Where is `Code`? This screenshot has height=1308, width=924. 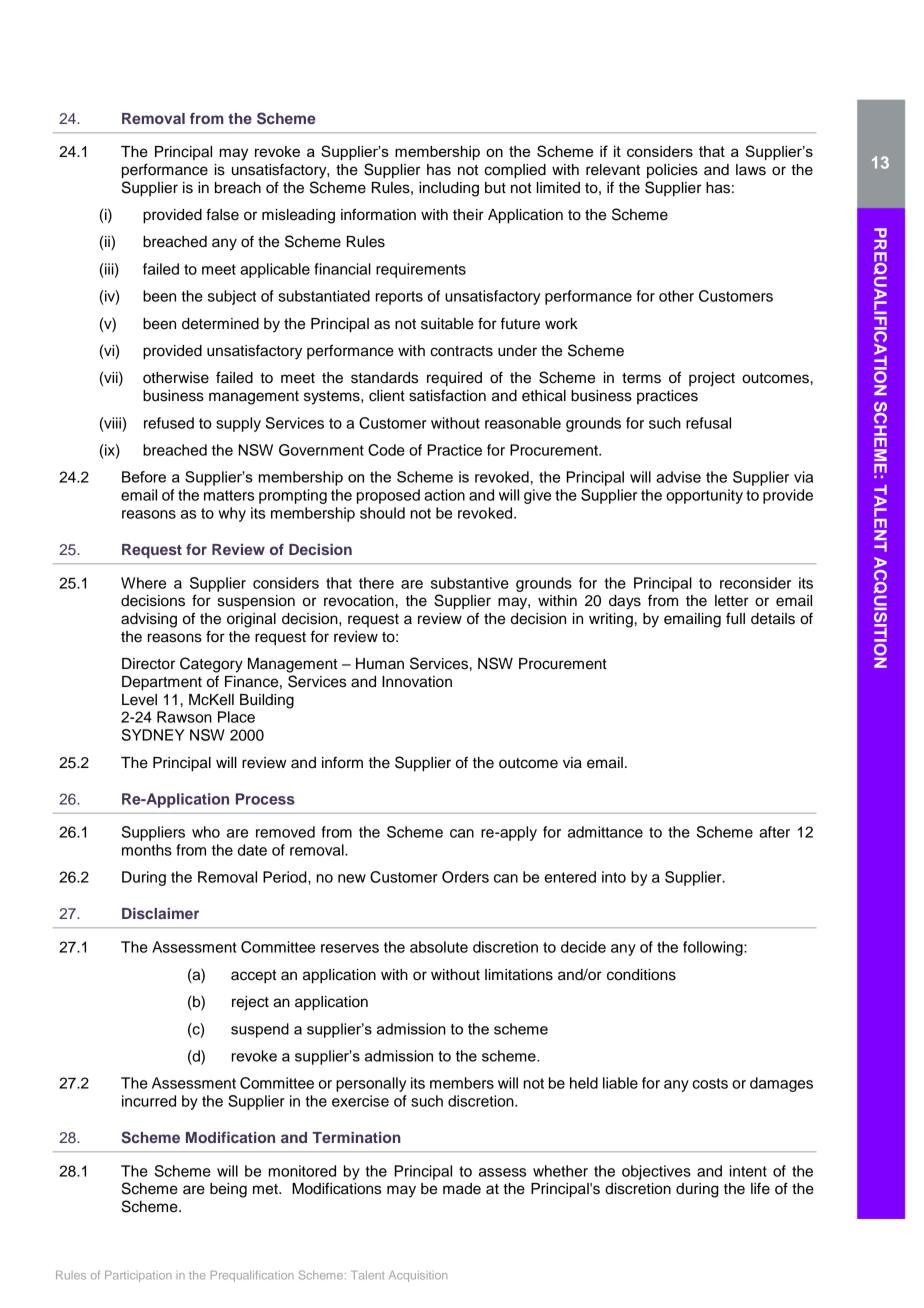 Code is located at coordinates (386, 450).
